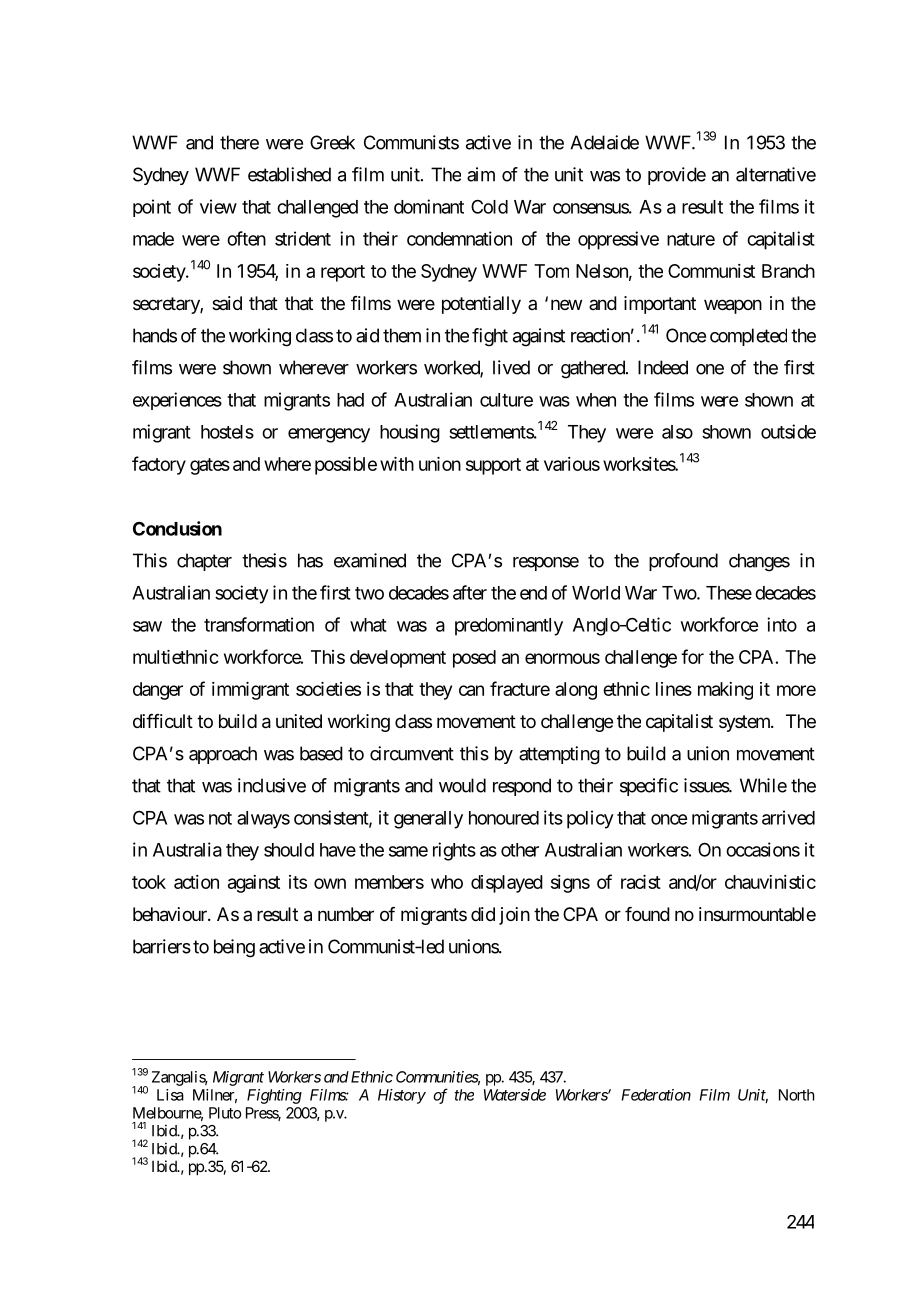 Image resolution: width=924 pixels, height=1308 pixels. I want to click on approach, so click(223, 755).
